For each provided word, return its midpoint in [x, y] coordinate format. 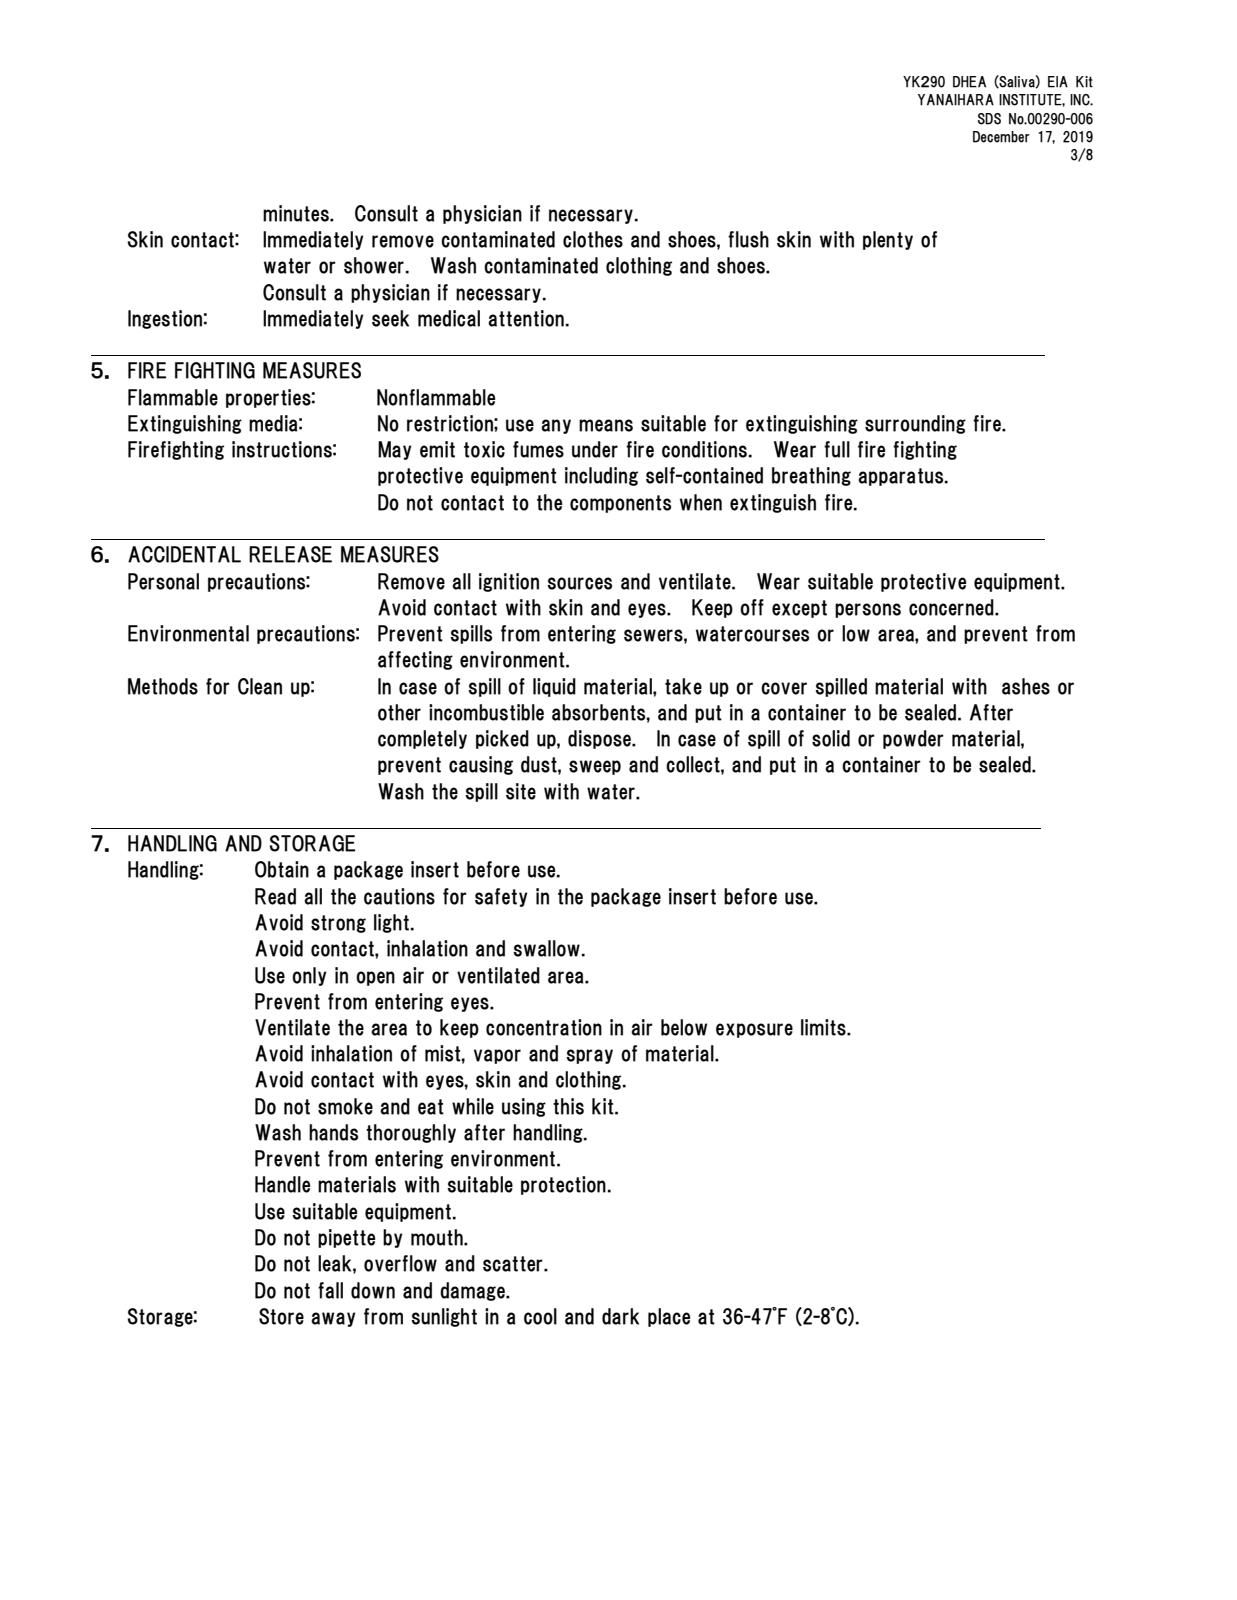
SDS [989, 119]
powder [913, 739]
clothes [593, 239]
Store [281, 1316]
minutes [297, 213]
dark [620, 1316]
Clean [260, 686]
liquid [554, 687]
